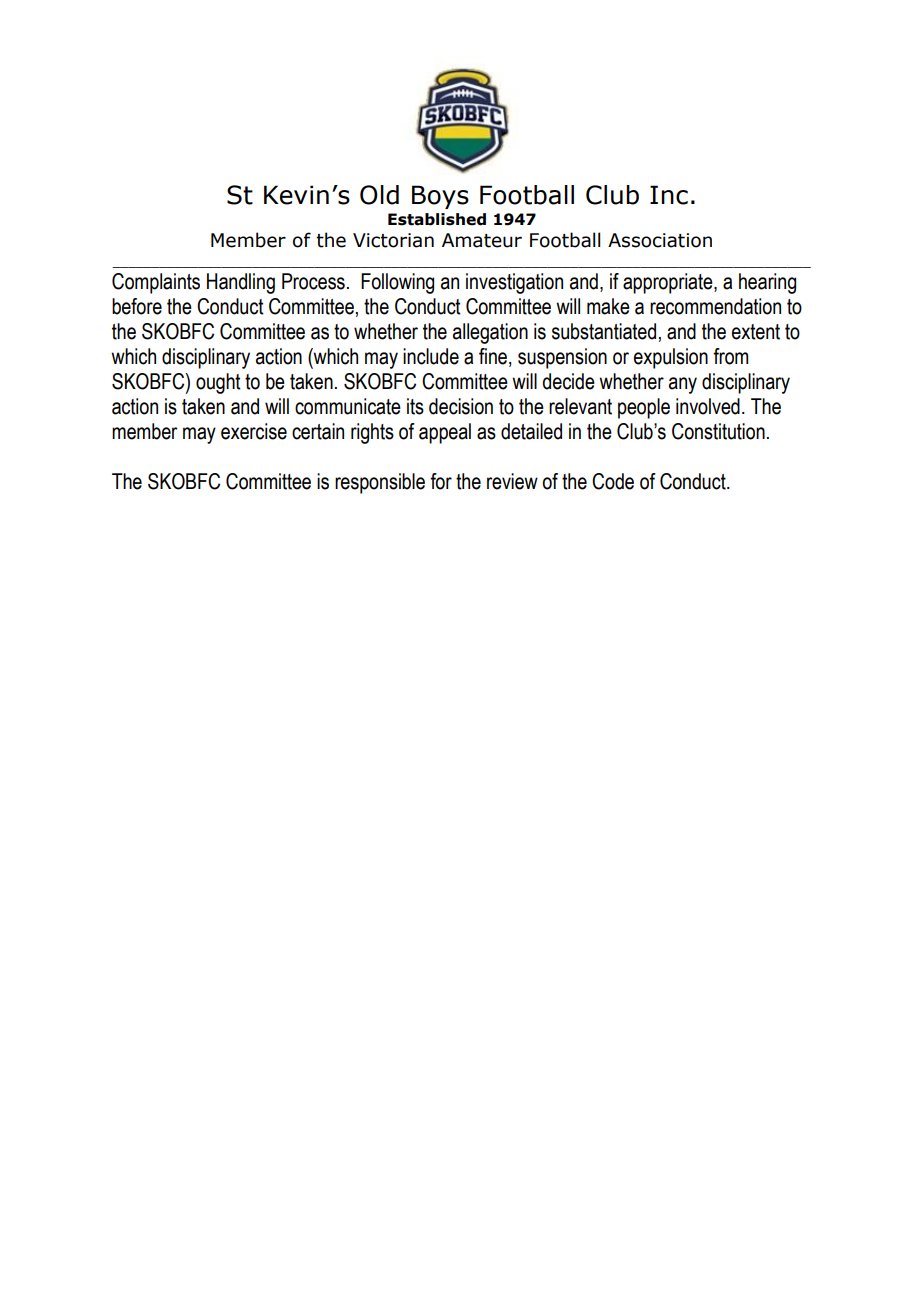  What do you see at coordinates (756, 332) in the screenshot?
I see `extent` at bounding box center [756, 332].
